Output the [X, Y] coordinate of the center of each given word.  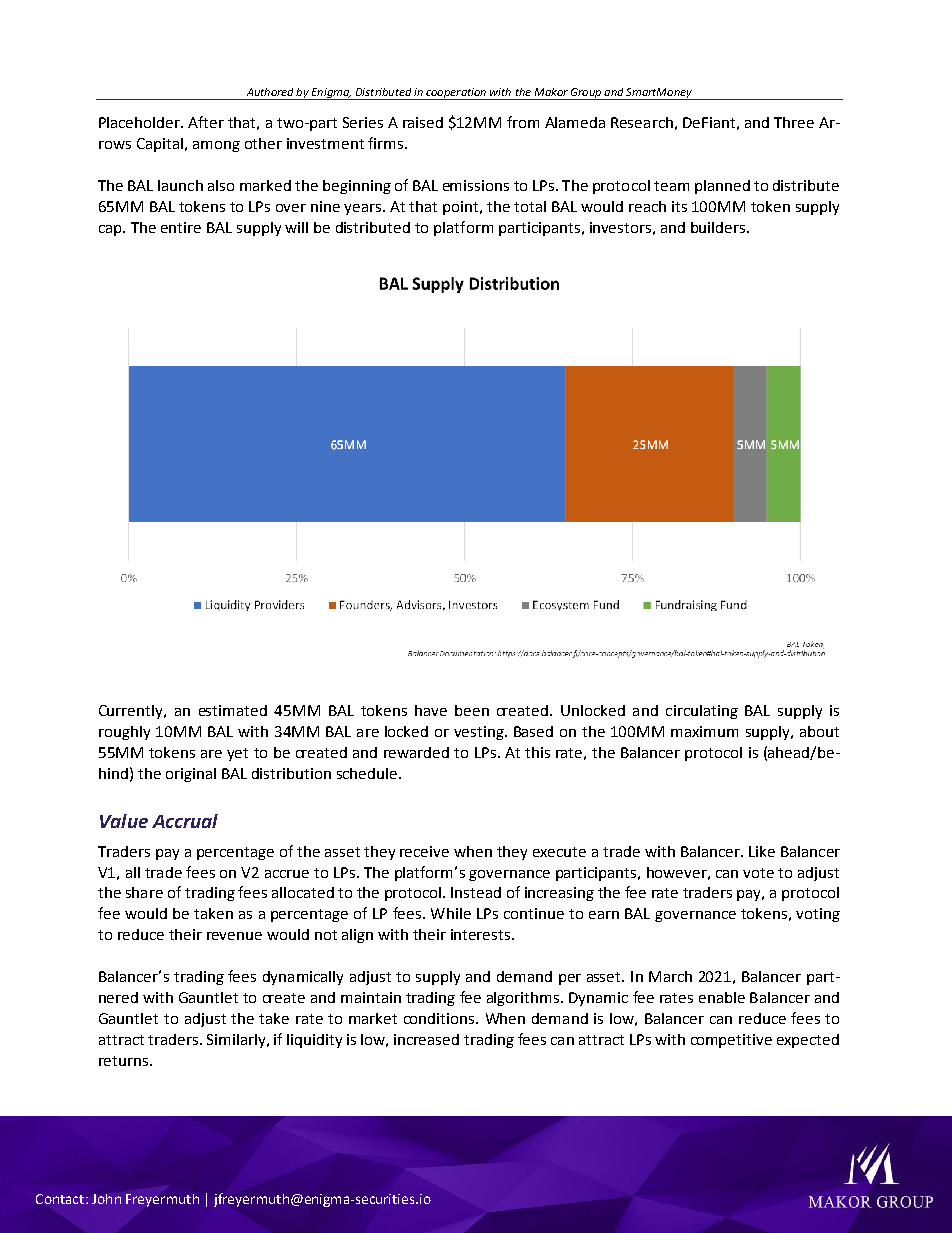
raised [423, 122]
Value [124, 821]
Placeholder [140, 122]
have [431, 710]
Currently [132, 712]
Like [762, 851]
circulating [702, 712]
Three [794, 122]
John [106, 1199]
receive [424, 851]
